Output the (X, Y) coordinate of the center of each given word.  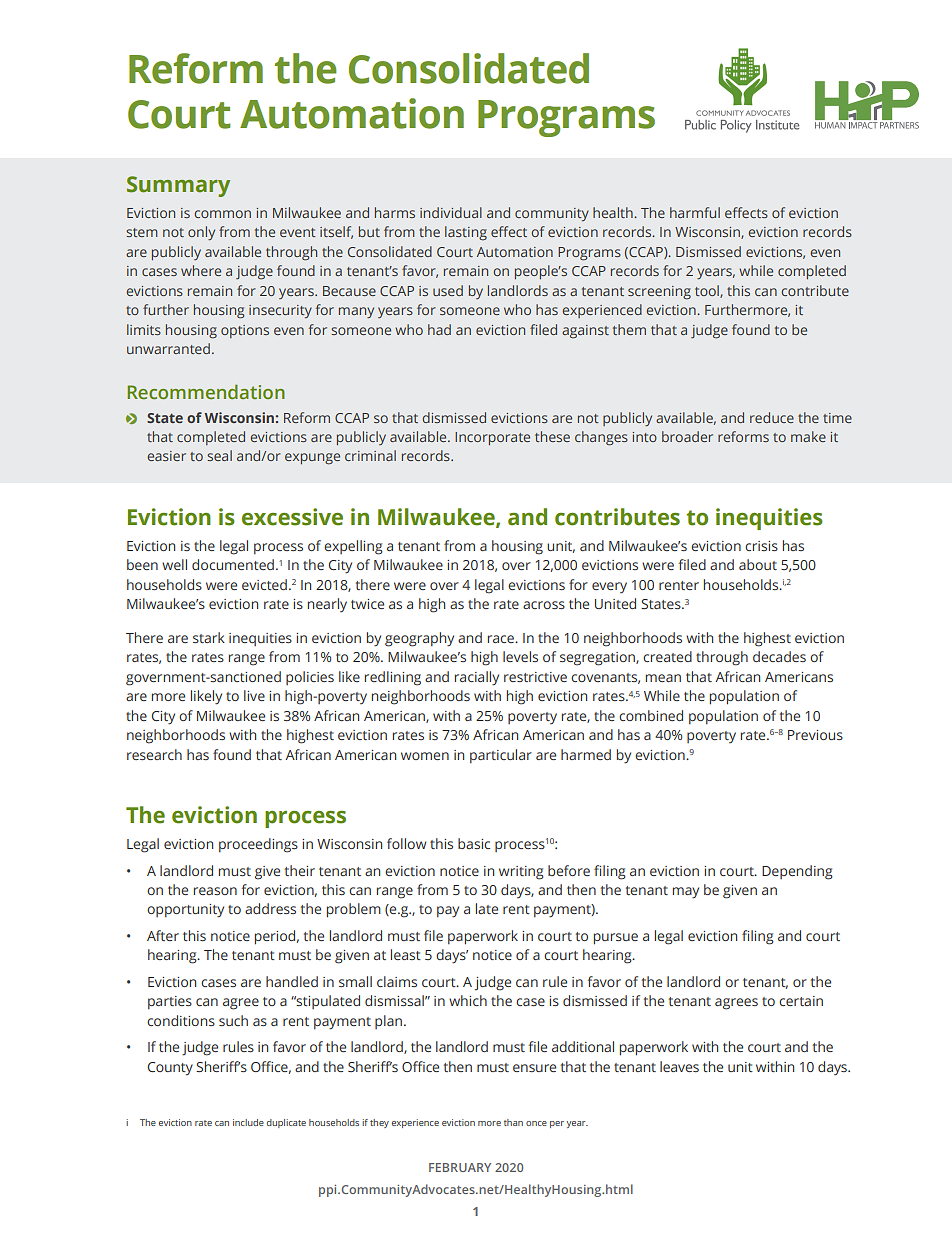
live (254, 695)
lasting (466, 233)
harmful (695, 212)
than (513, 1122)
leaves (679, 1066)
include (248, 1122)
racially (477, 678)
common (222, 214)
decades (779, 656)
